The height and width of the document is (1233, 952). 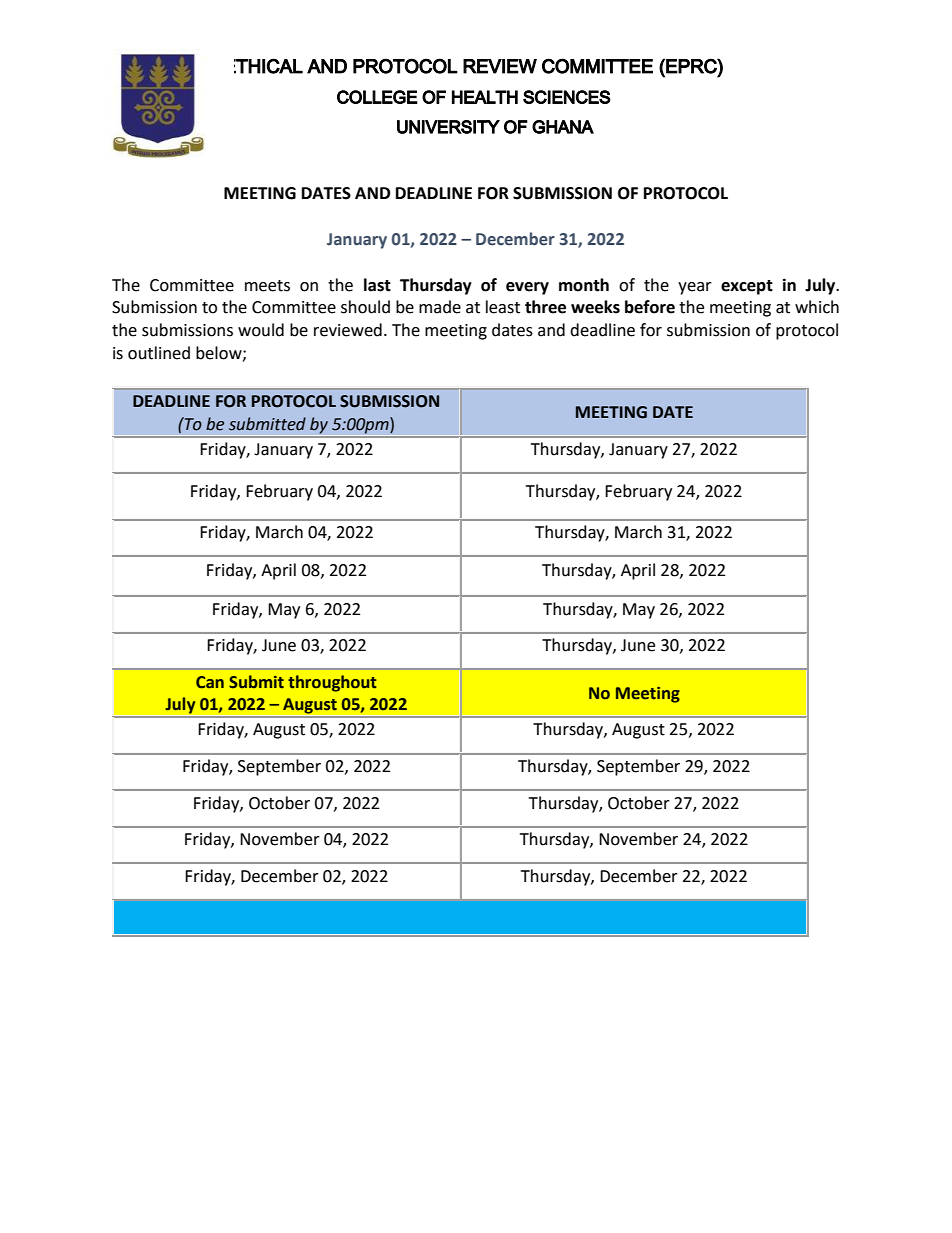 I want to click on COLLEGE, so click(x=377, y=97).
